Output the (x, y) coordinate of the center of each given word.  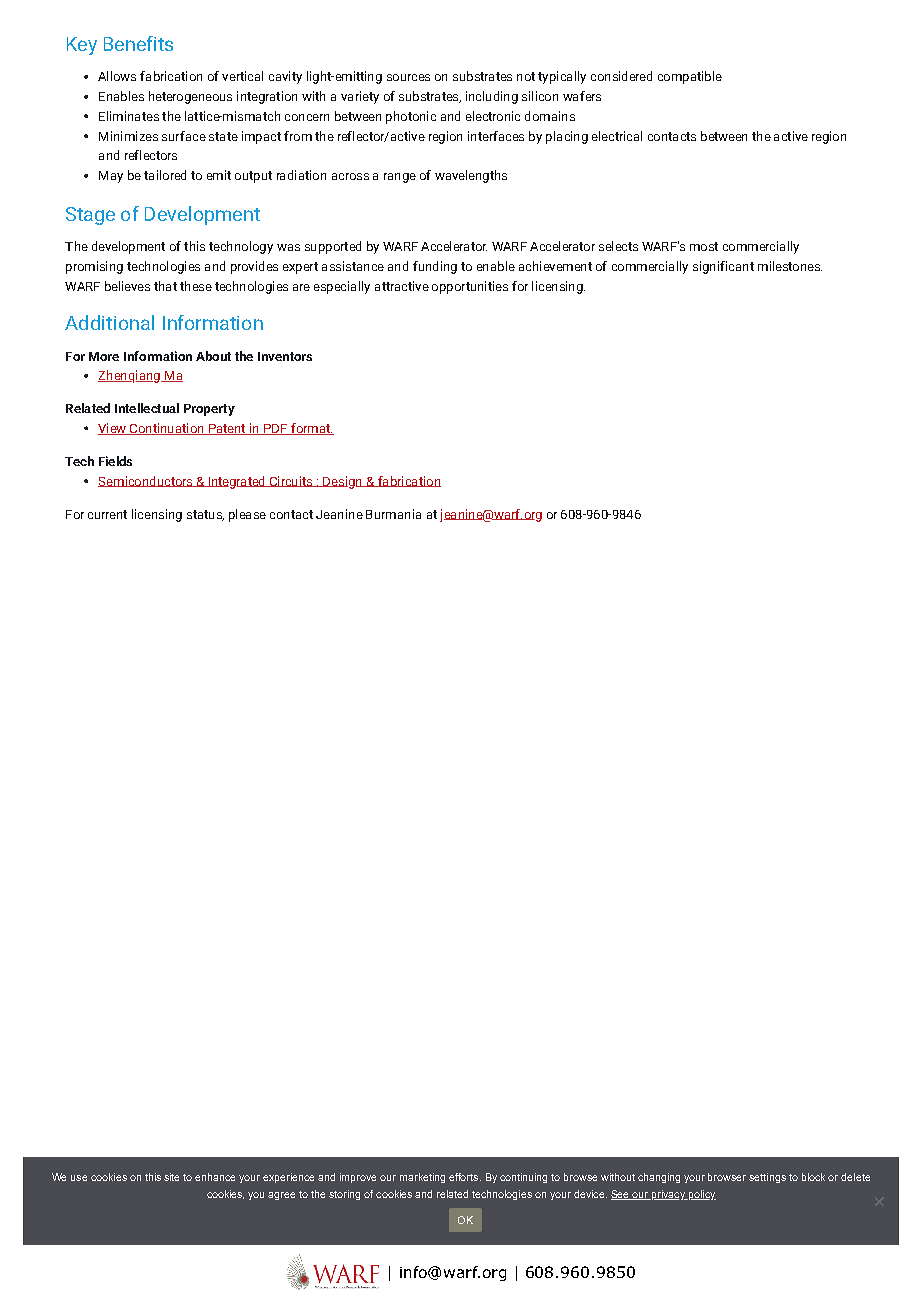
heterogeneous (190, 97)
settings (767, 1178)
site (171, 1177)
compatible (690, 77)
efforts (465, 1177)
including (492, 97)
